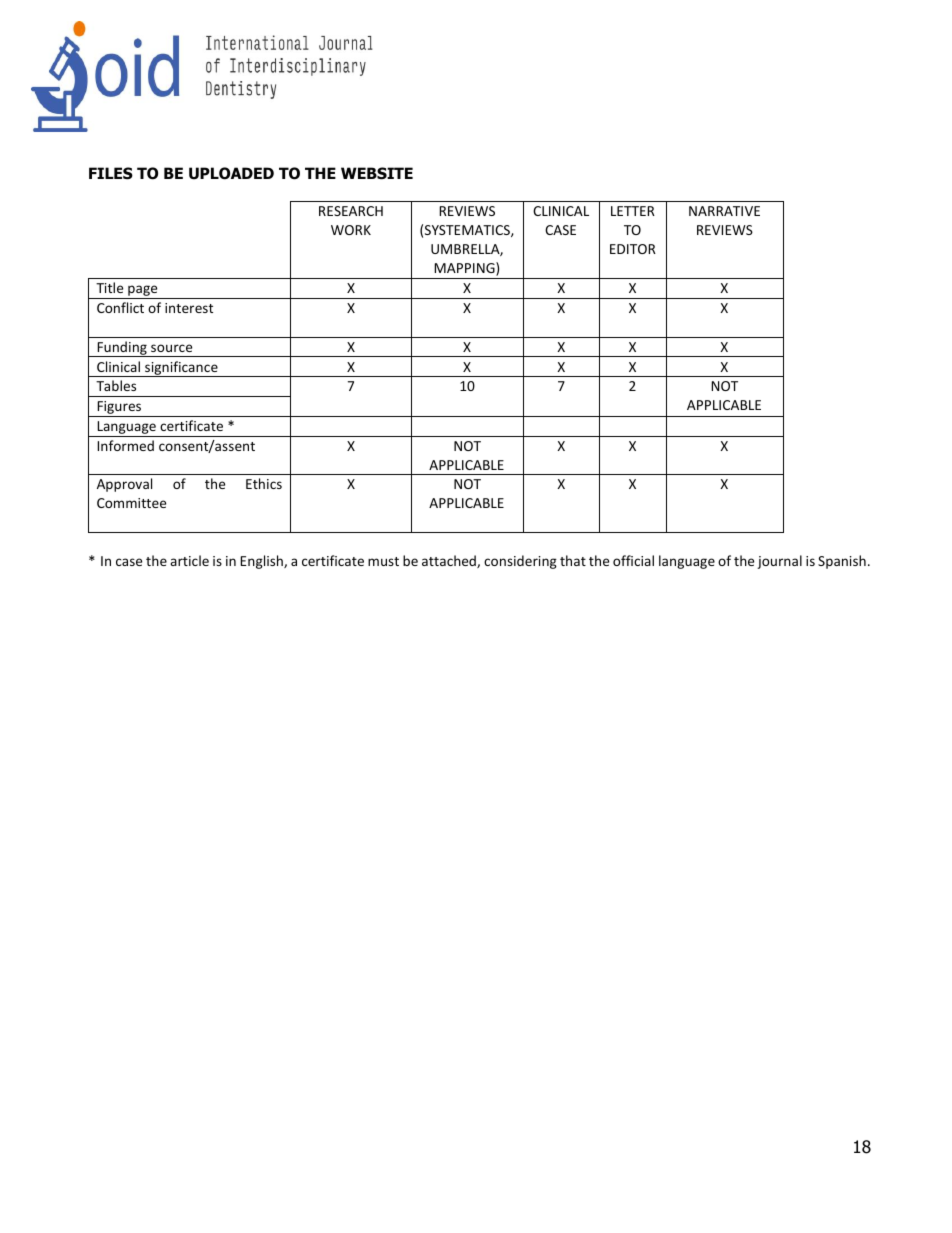 The width and height of the screenshot is (952, 1233). What do you see at coordinates (377, 173) in the screenshot?
I see `WEBSITE` at bounding box center [377, 173].
